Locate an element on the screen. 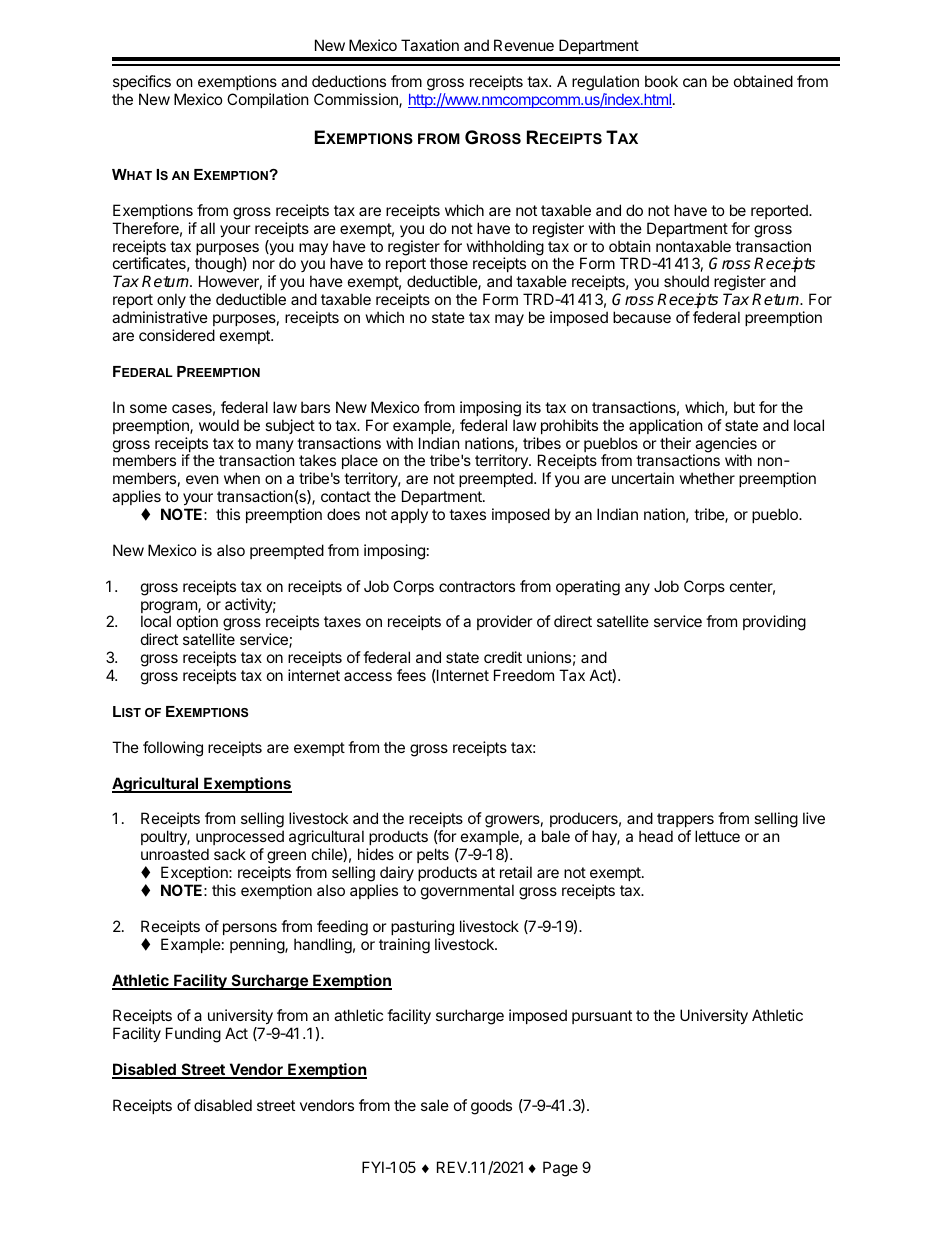  should is located at coordinates (686, 281).
